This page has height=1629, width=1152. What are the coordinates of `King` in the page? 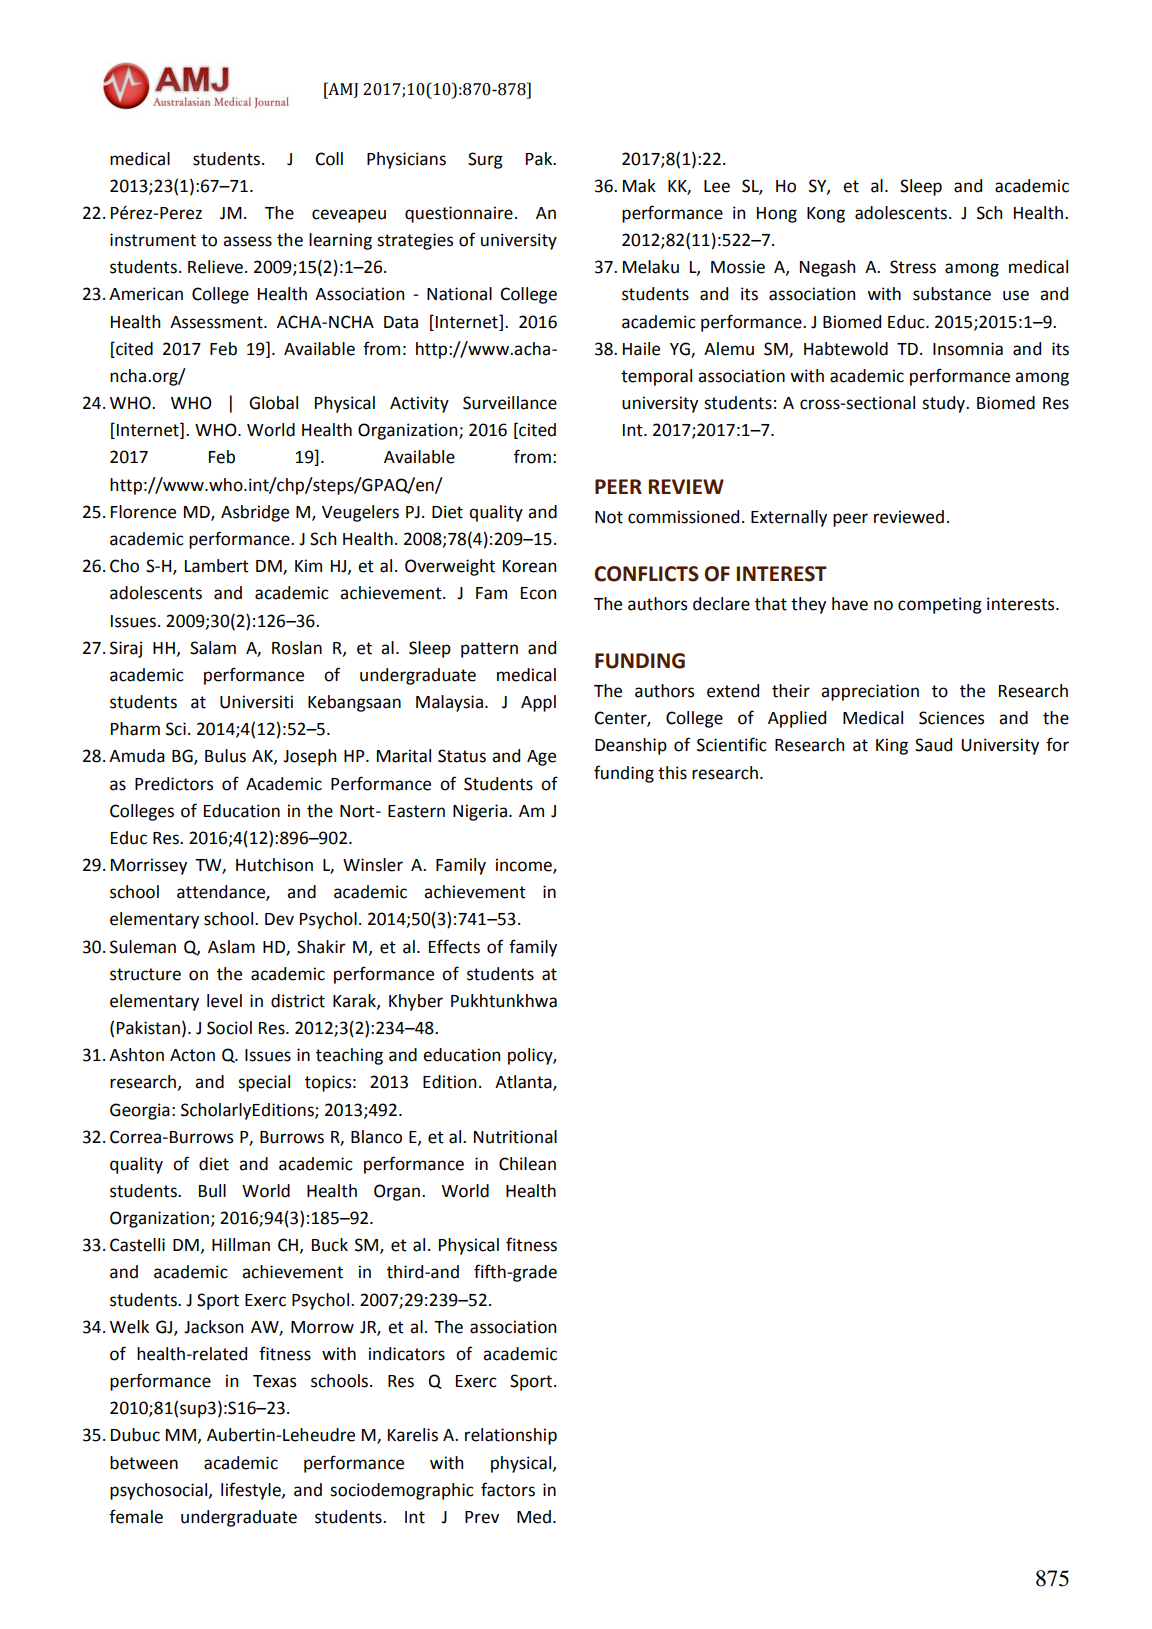 It's located at (892, 746).
